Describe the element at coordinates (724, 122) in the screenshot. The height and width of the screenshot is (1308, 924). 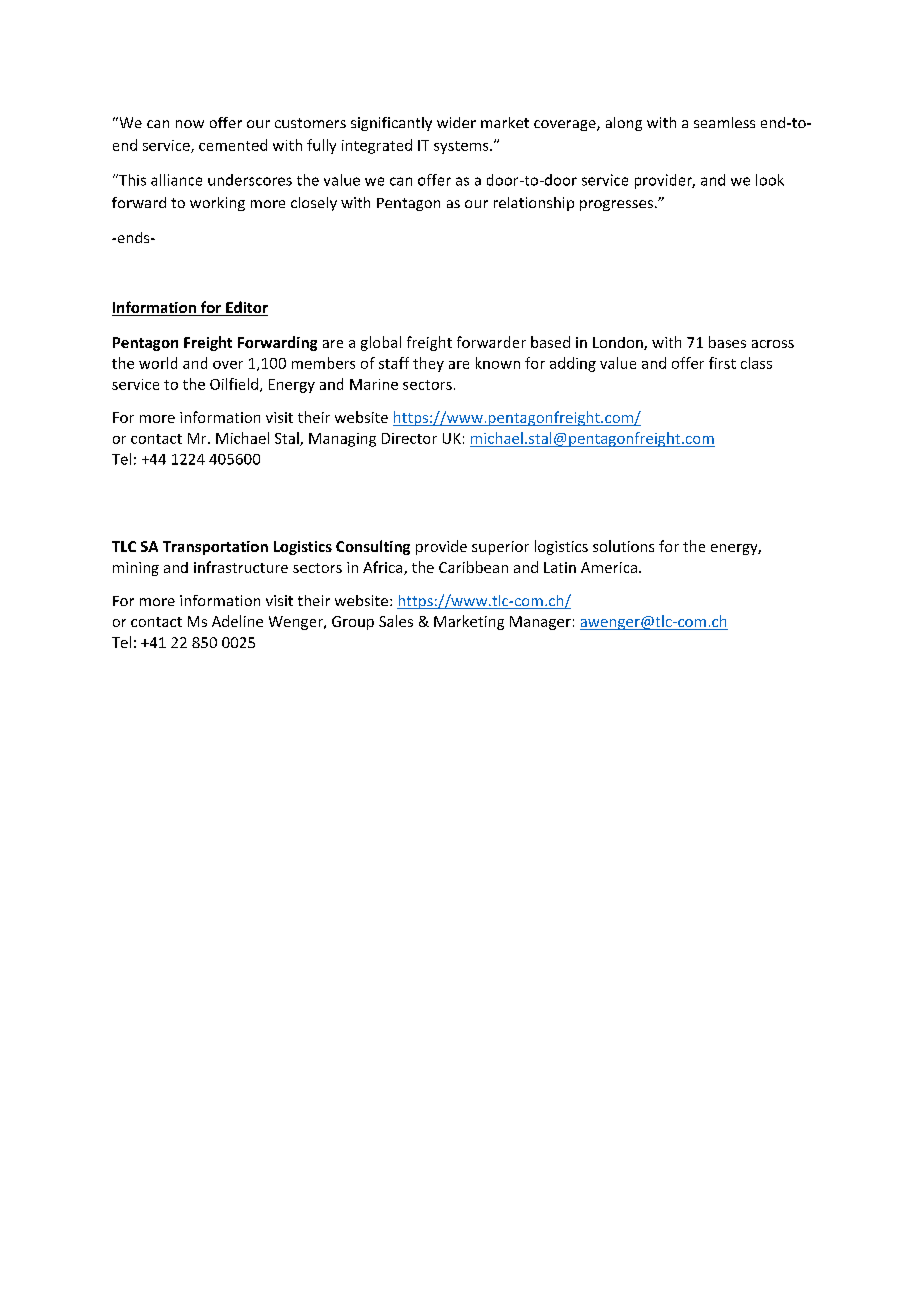
I see `seamless` at that location.
